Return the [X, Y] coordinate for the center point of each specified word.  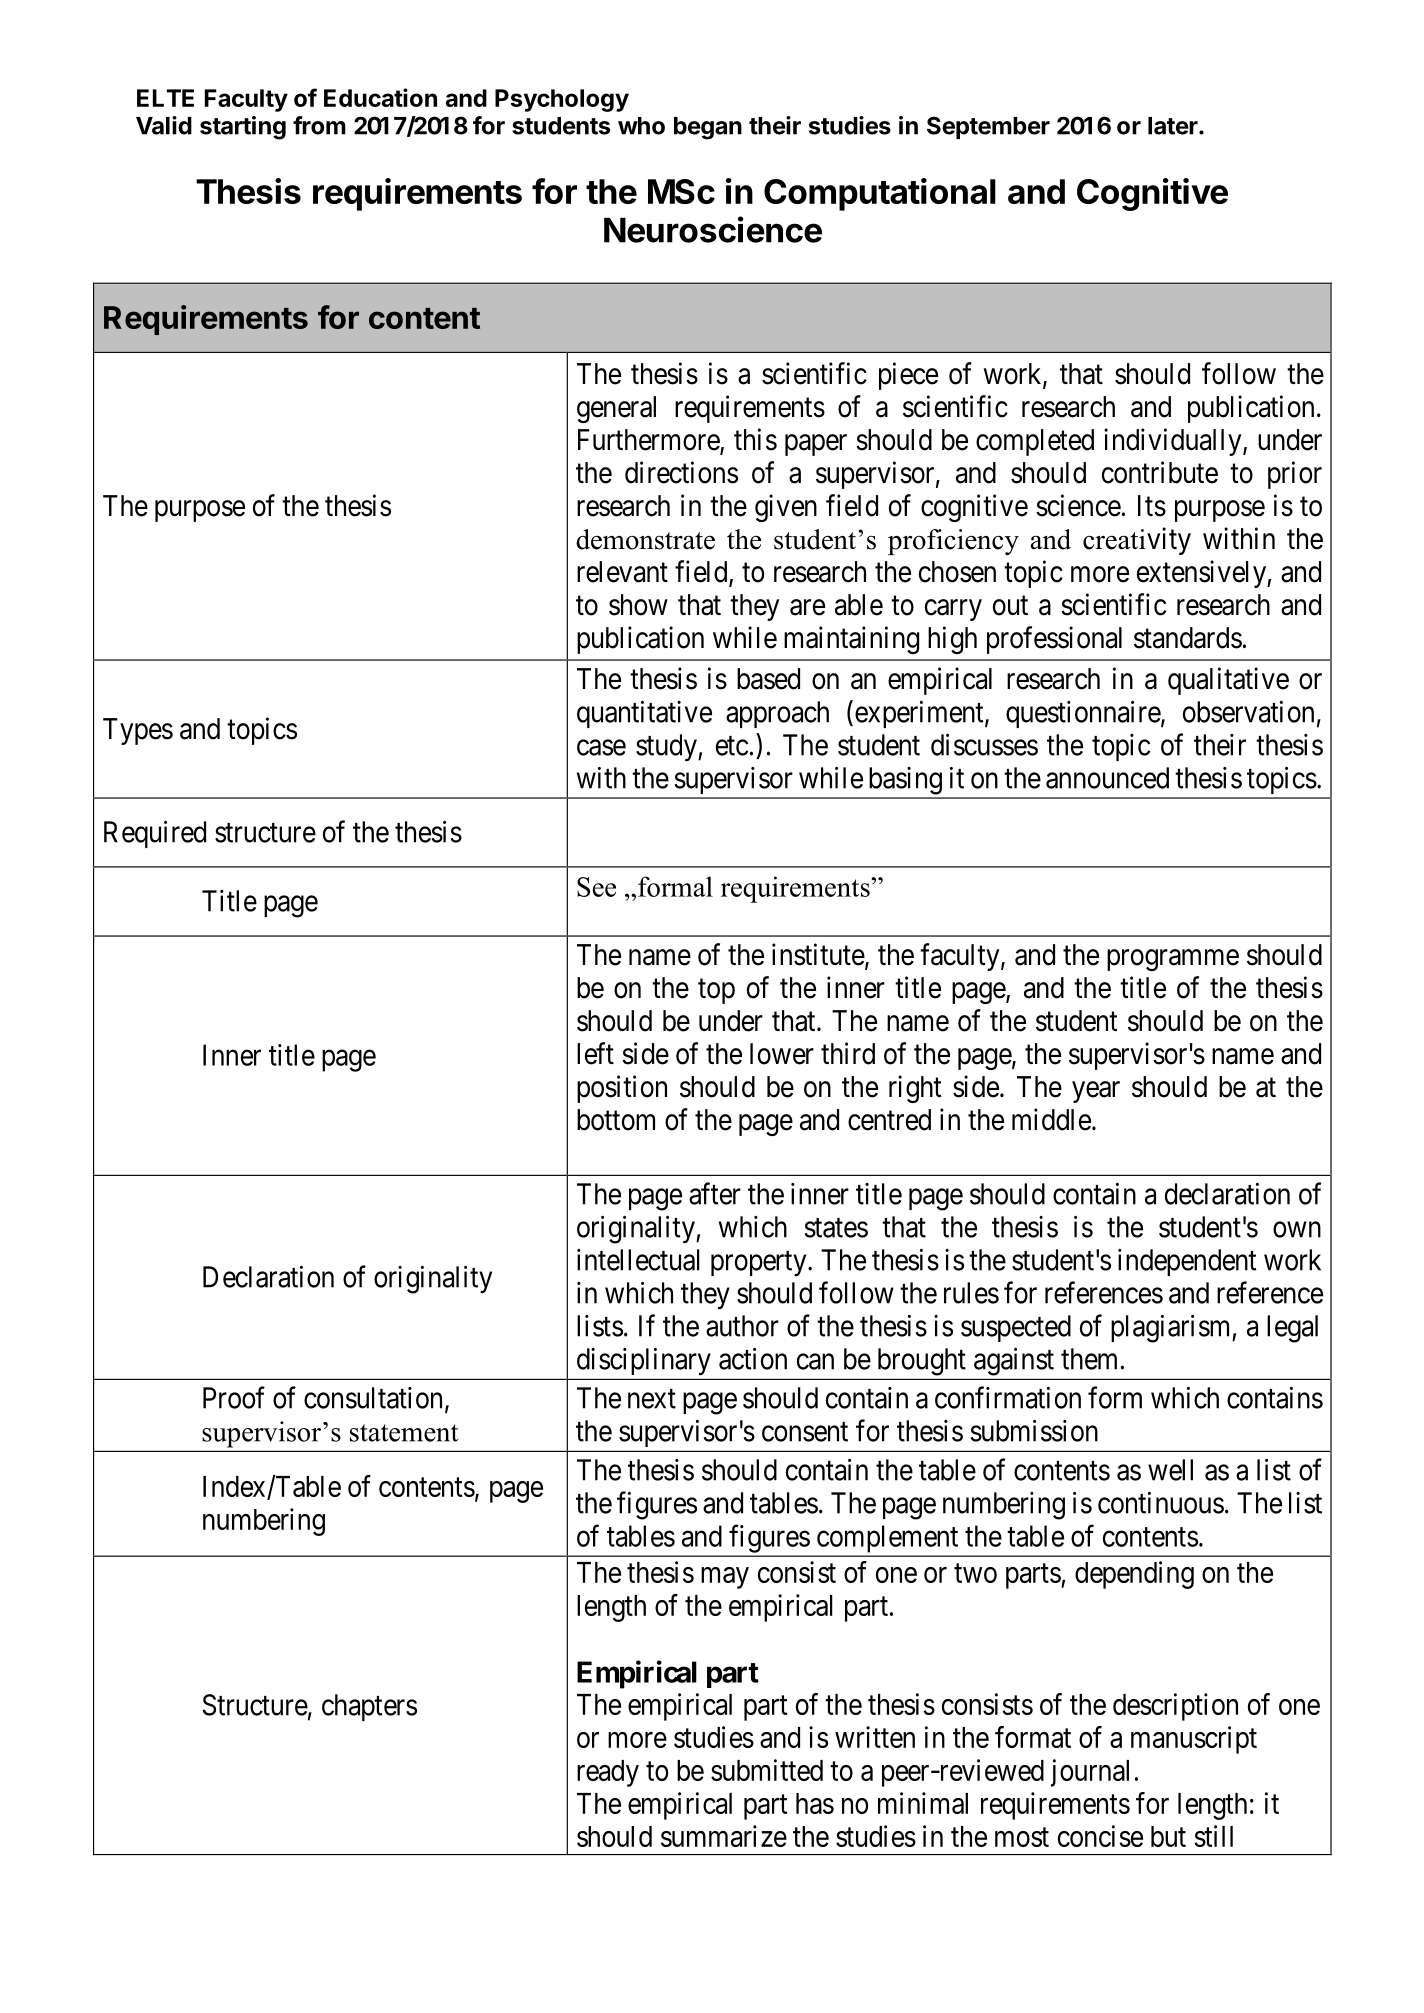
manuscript [1194, 1740]
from [319, 125]
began [708, 128]
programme [1173, 960]
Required [155, 834]
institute [818, 954]
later [1174, 126]
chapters [369, 1707]
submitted [767, 1770]
